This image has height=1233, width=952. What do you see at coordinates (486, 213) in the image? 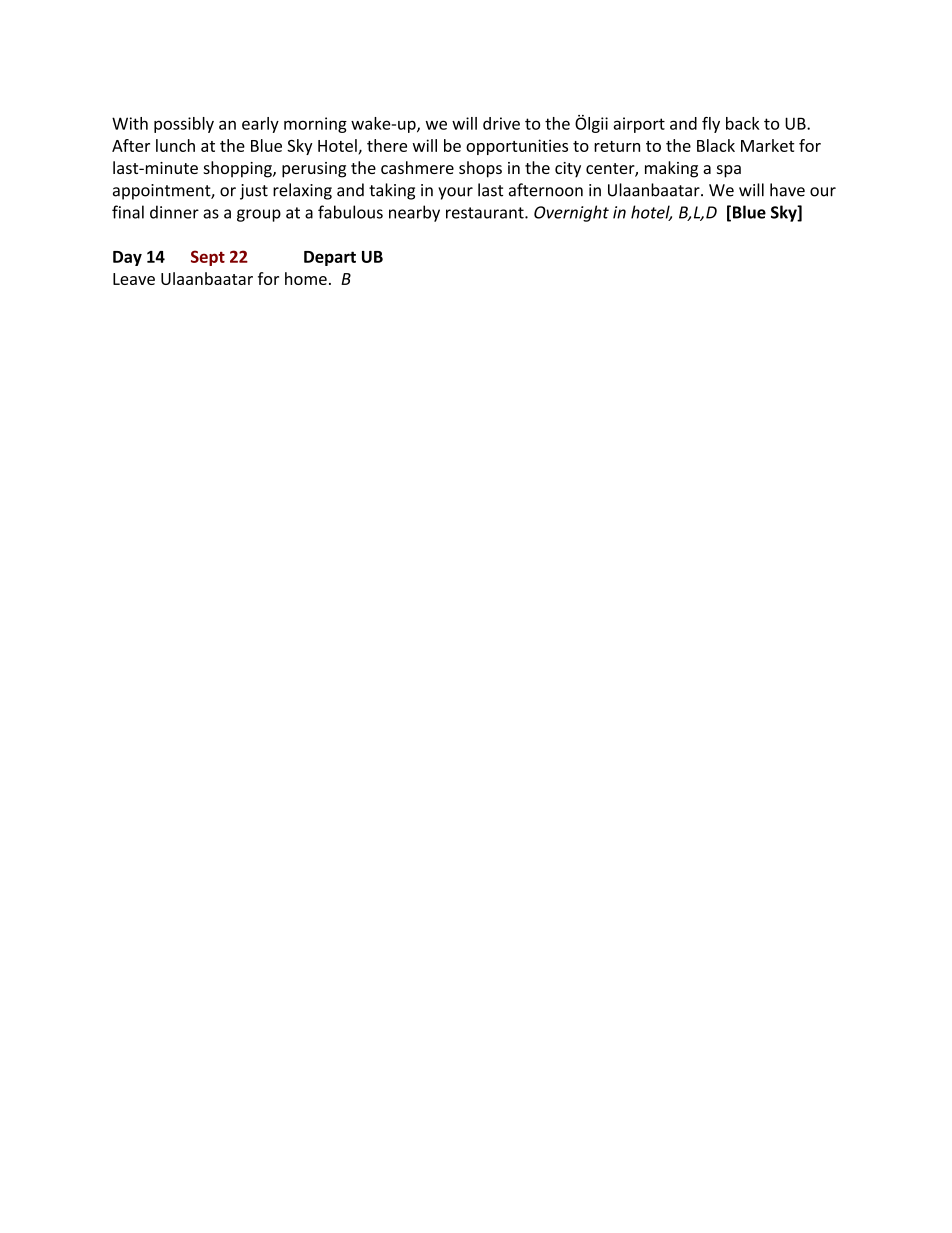
I see `restaurant` at bounding box center [486, 213].
